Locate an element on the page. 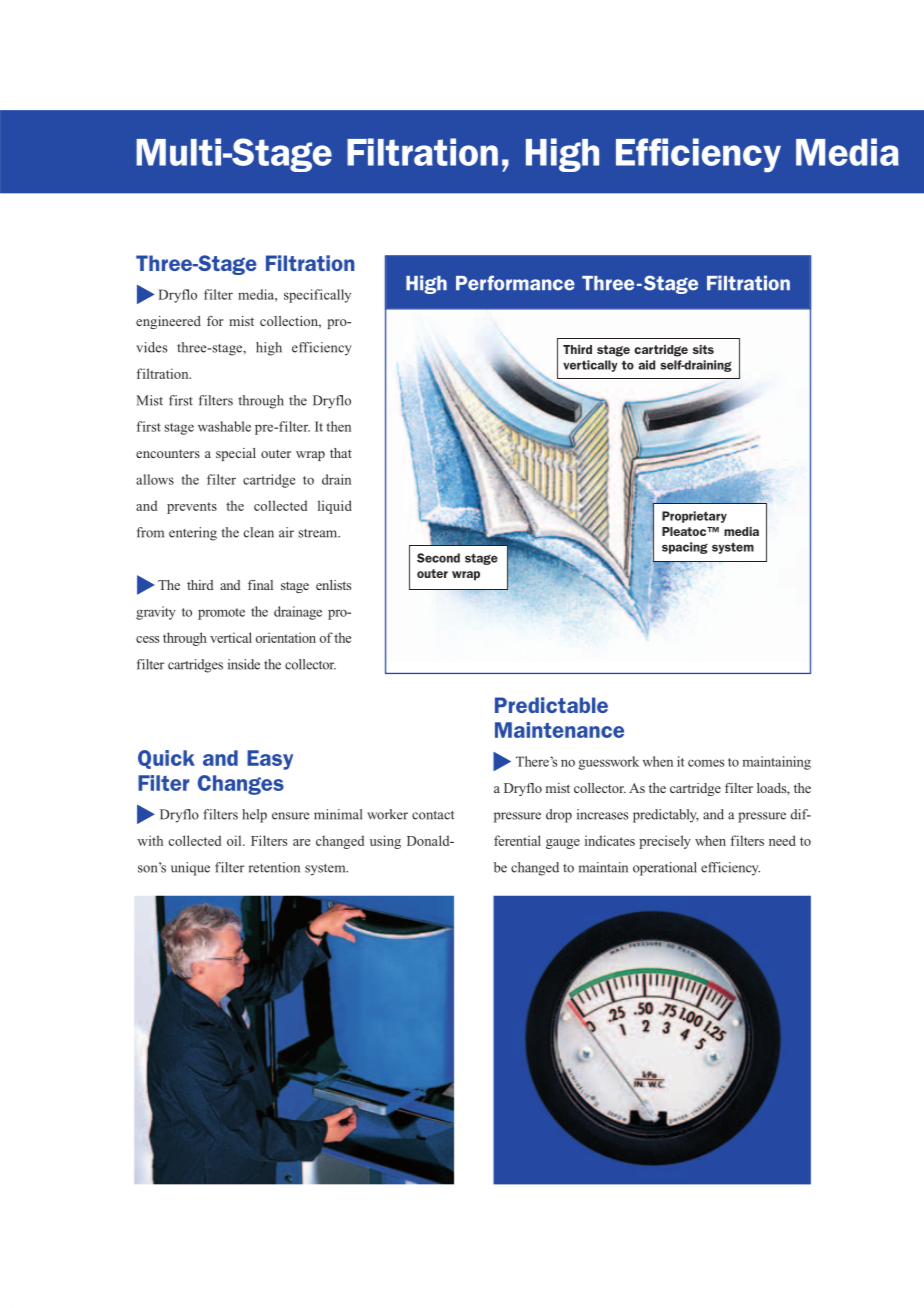 This image has width=924, height=1308. sits is located at coordinates (703, 349).
